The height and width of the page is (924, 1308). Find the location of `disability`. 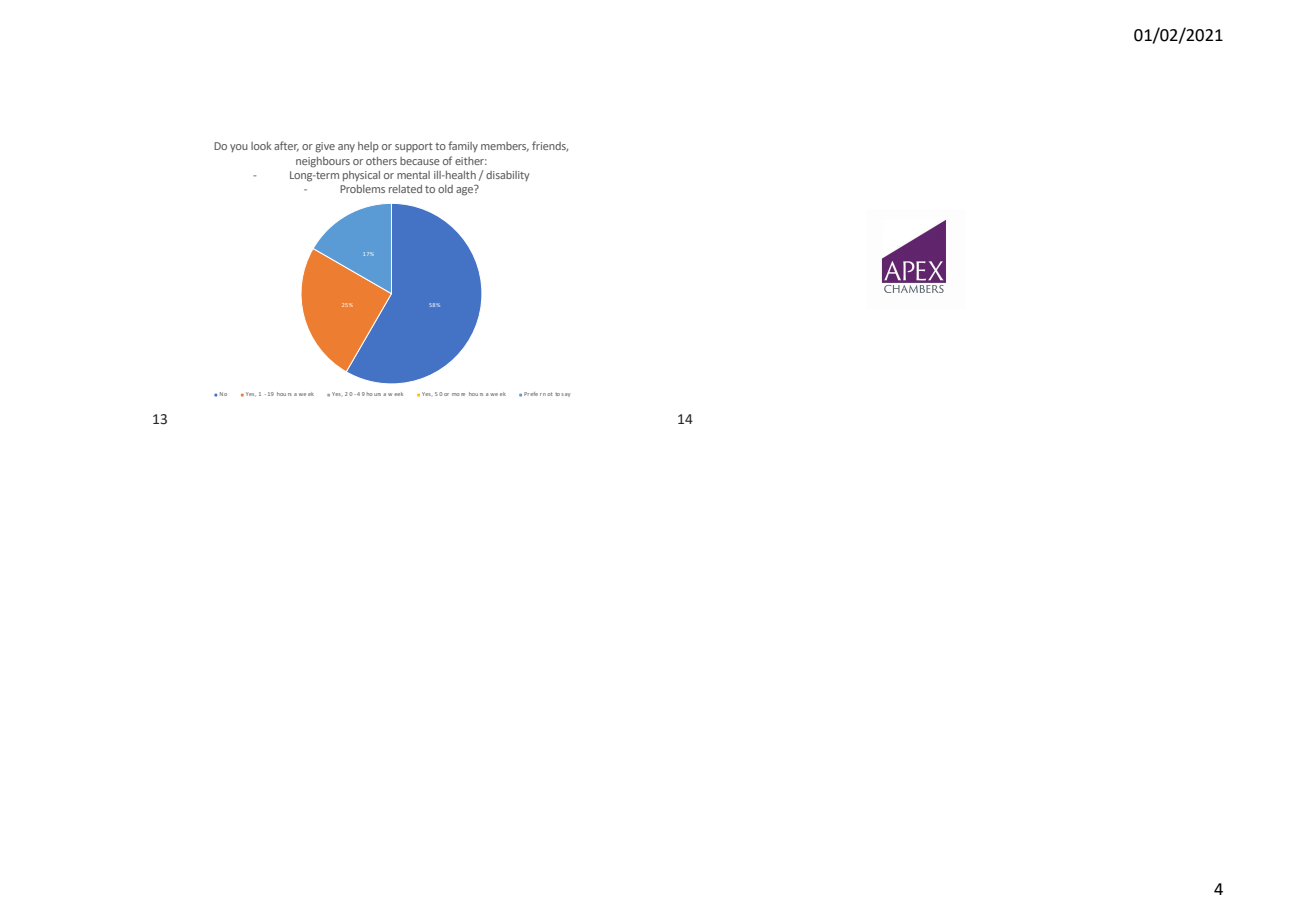

disability is located at coordinates (508, 176).
